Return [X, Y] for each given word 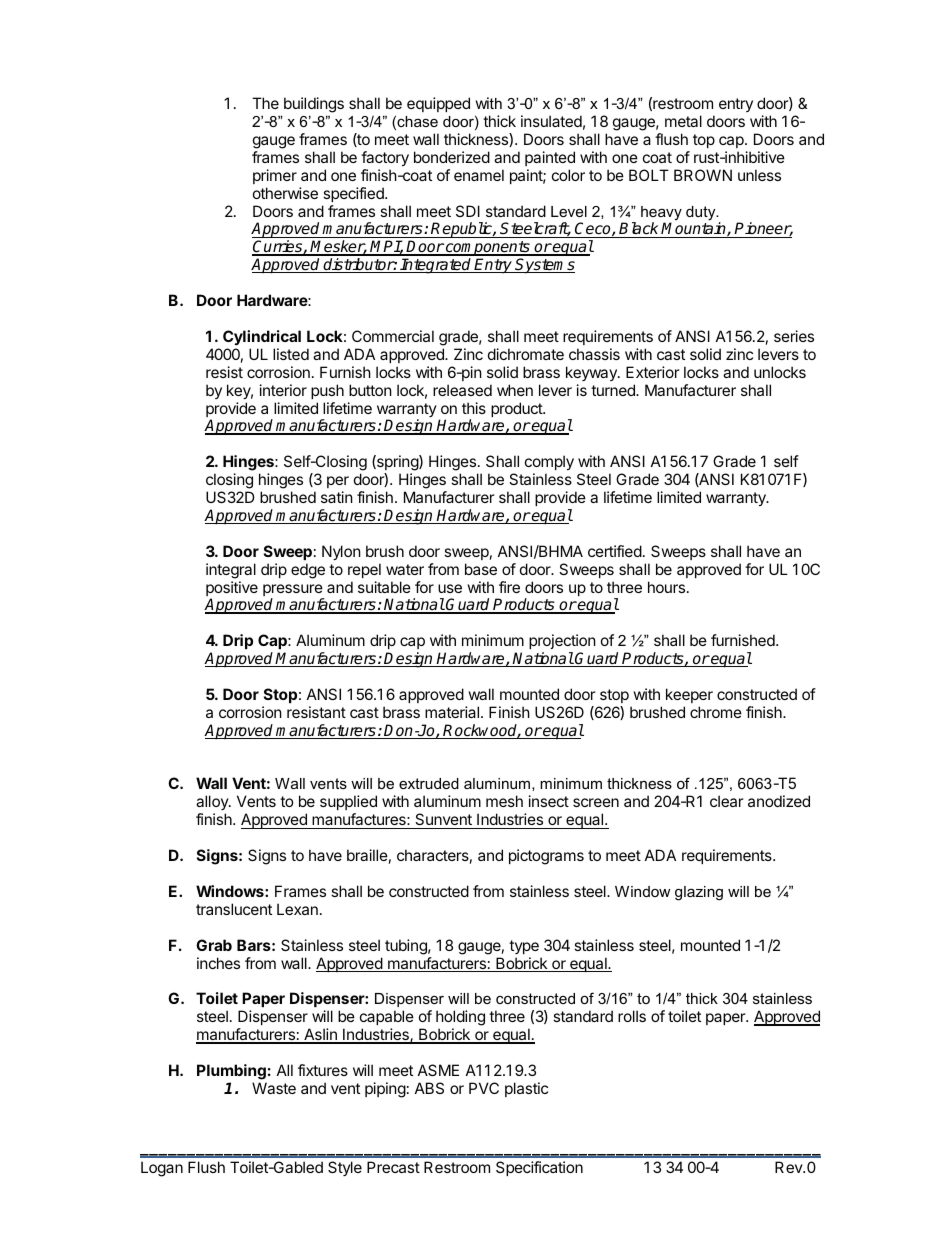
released [462, 390]
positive [232, 590]
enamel [479, 175]
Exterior [653, 372]
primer [275, 176]
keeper [689, 695]
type [524, 947]
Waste [274, 1088]
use [450, 588]
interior [283, 390]
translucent [234, 909]
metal [683, 121]
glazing [699, 893]
